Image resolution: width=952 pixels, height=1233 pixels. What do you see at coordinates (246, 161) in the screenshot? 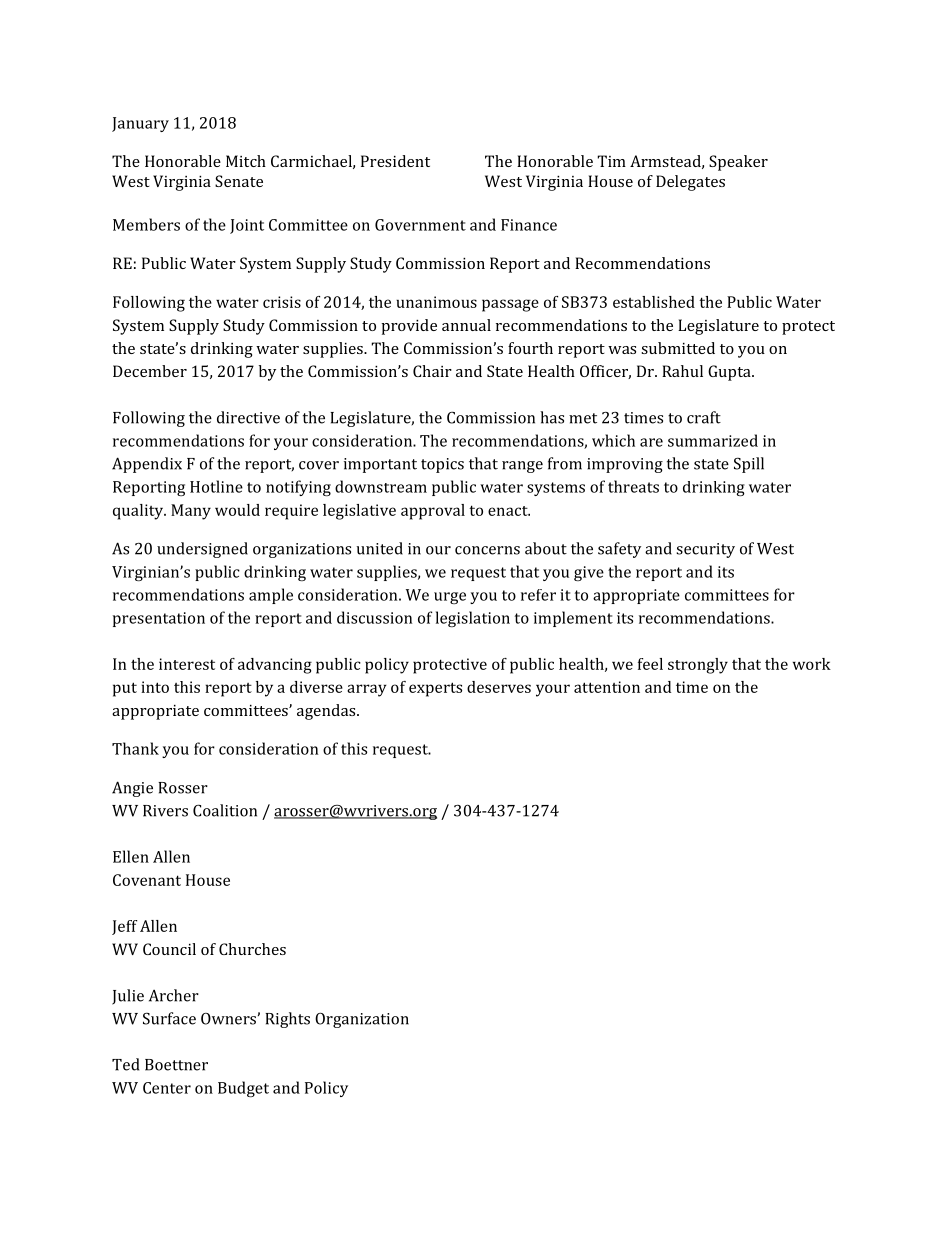
I see `Mitch` at bounding box center [246, 161].
